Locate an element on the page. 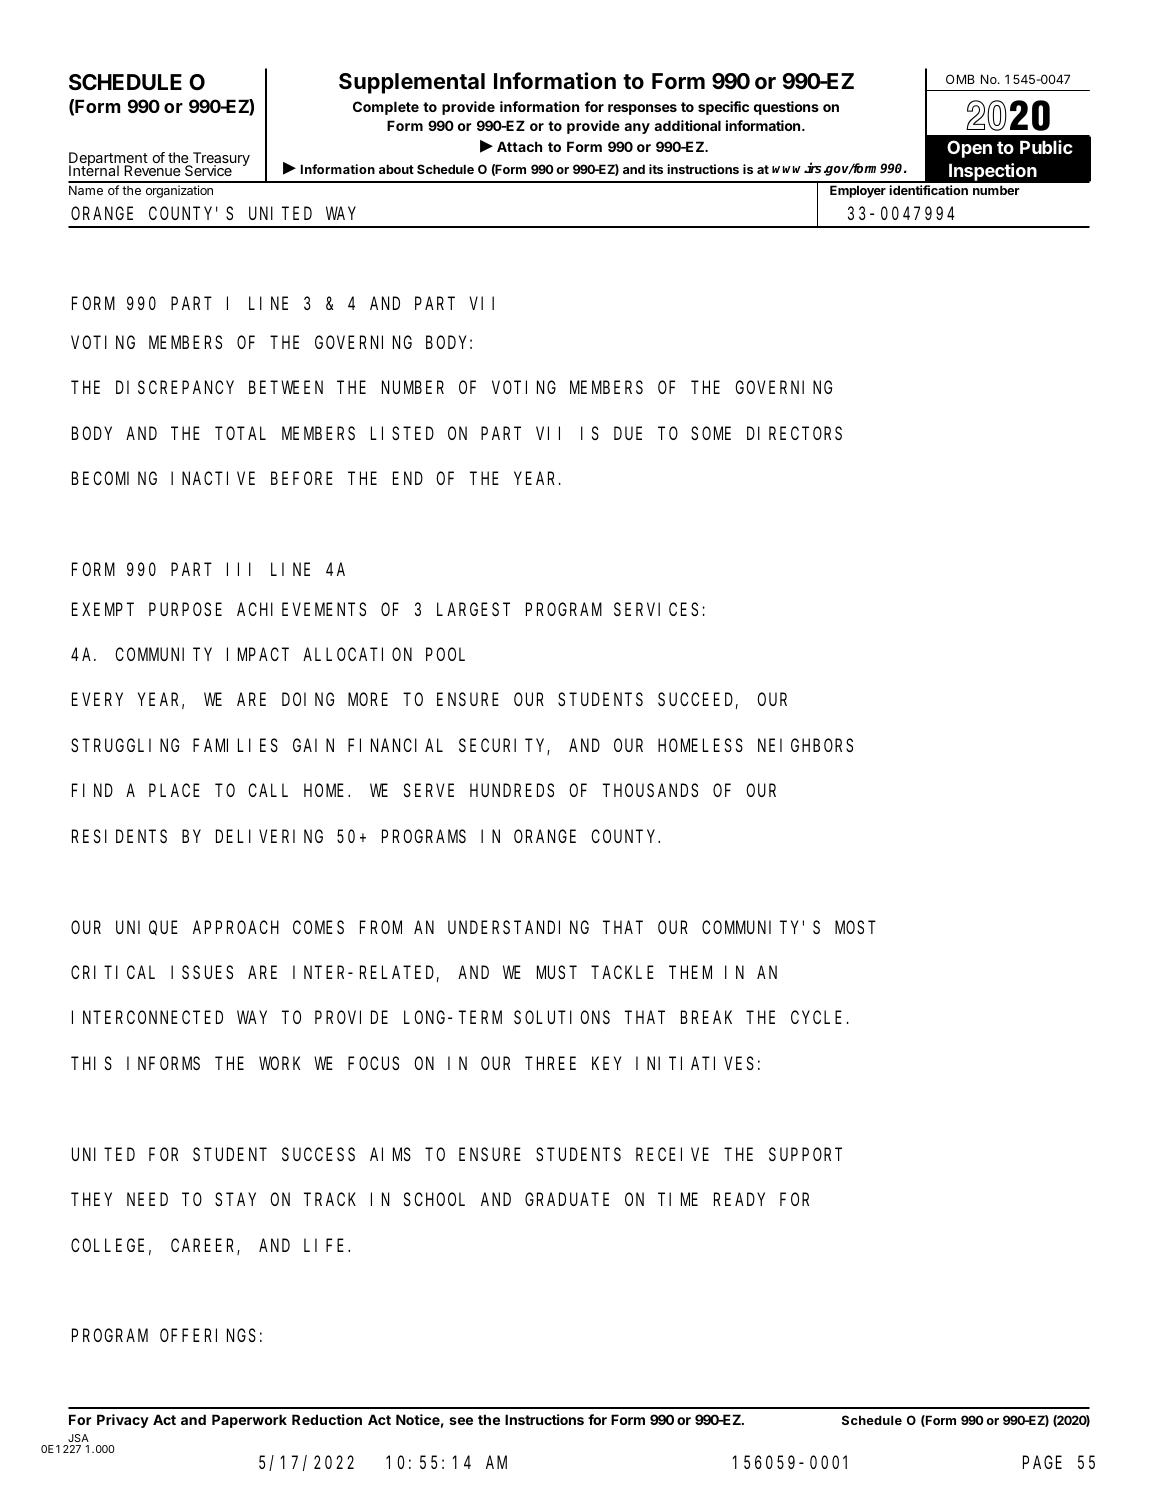  MOST is located at coordinates (855, 927).
